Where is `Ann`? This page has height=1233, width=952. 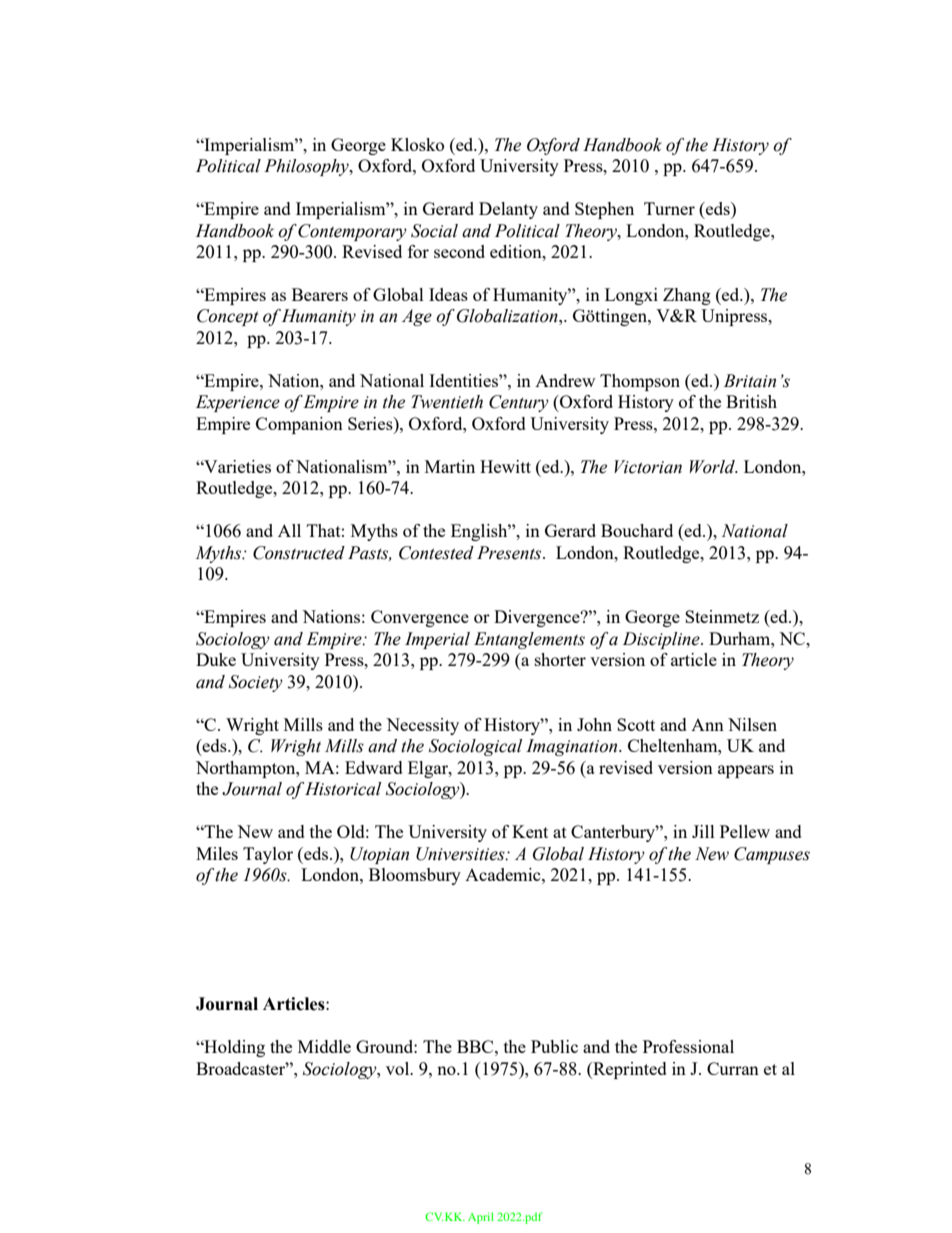
Ann is located at coordinates (707, 725).
